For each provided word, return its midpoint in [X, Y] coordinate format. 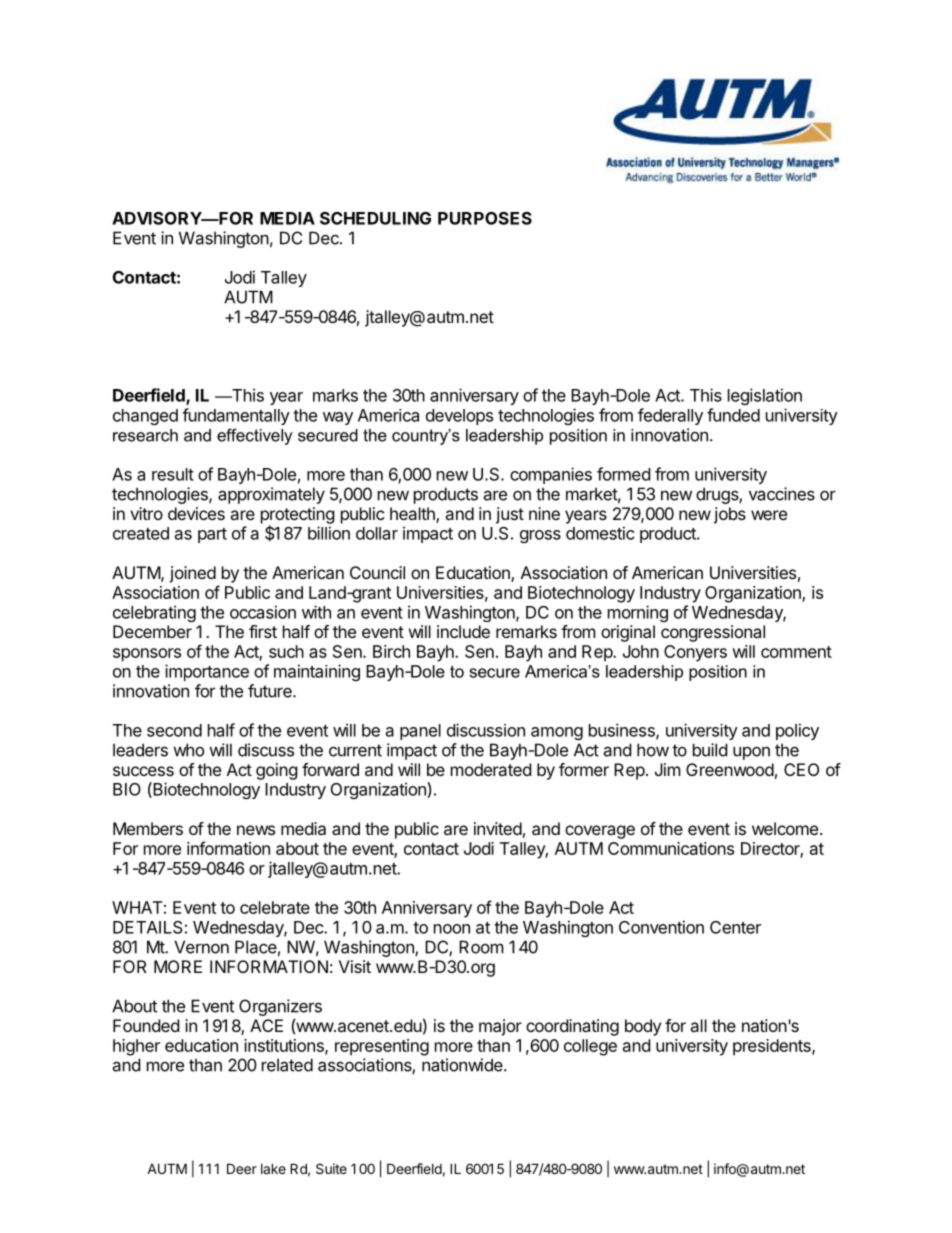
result [173, 474]
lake [273, 1168]
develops [459, 417]
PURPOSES [485, 218]
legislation [765, 396]
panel [420, 732]
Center [735, 927]
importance [207, 672]
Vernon [201, 947]
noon [452, 929]
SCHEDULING [375, 218]
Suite [331, 1168]
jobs [730, 515]
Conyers [695, 653]
